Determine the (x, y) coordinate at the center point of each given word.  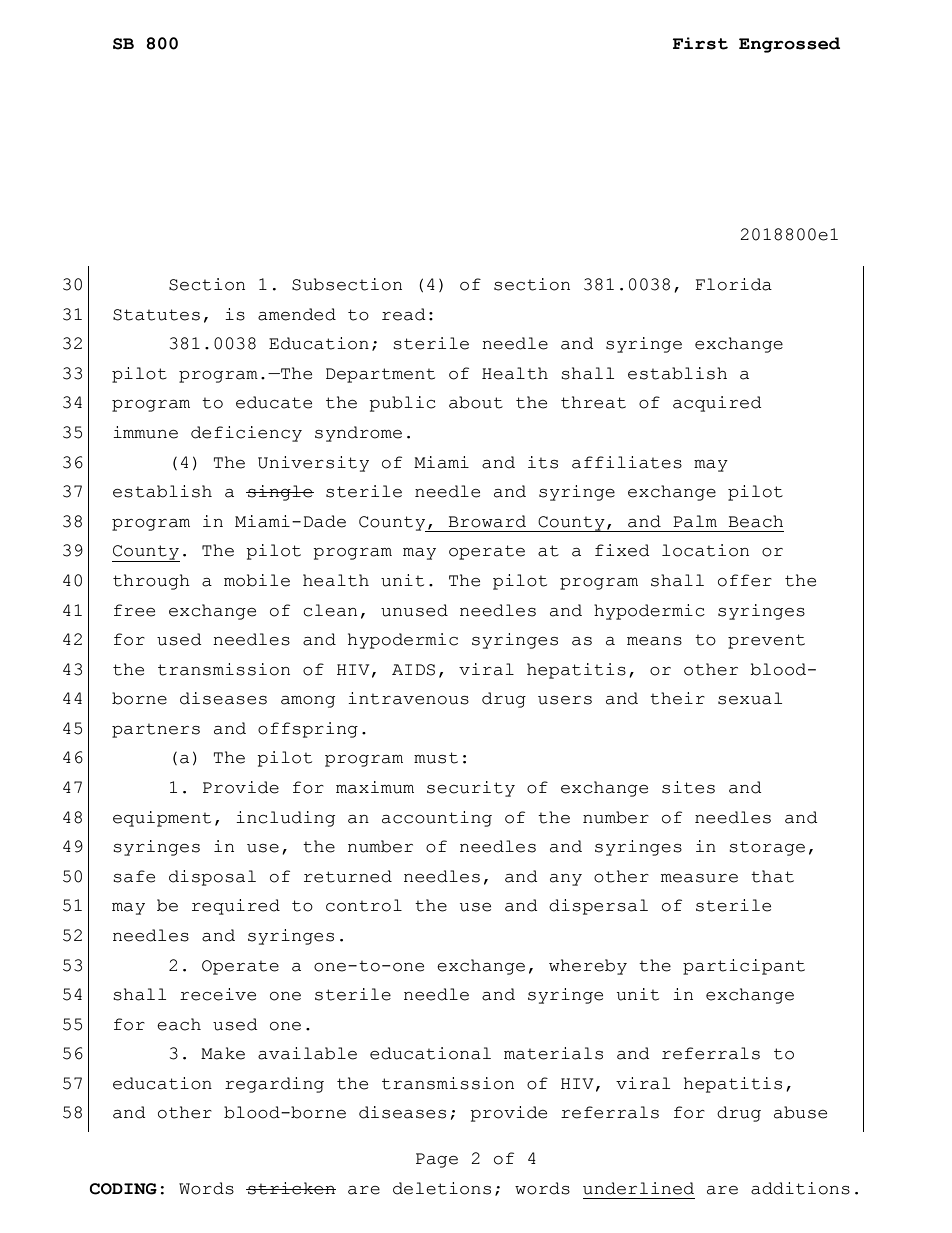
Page (437, 1160)
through (151, 582)
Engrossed (789, 45)
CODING (123, 1189)
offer (745, 580)
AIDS (413, 670)
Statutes (156, 315)
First (700, 43)
